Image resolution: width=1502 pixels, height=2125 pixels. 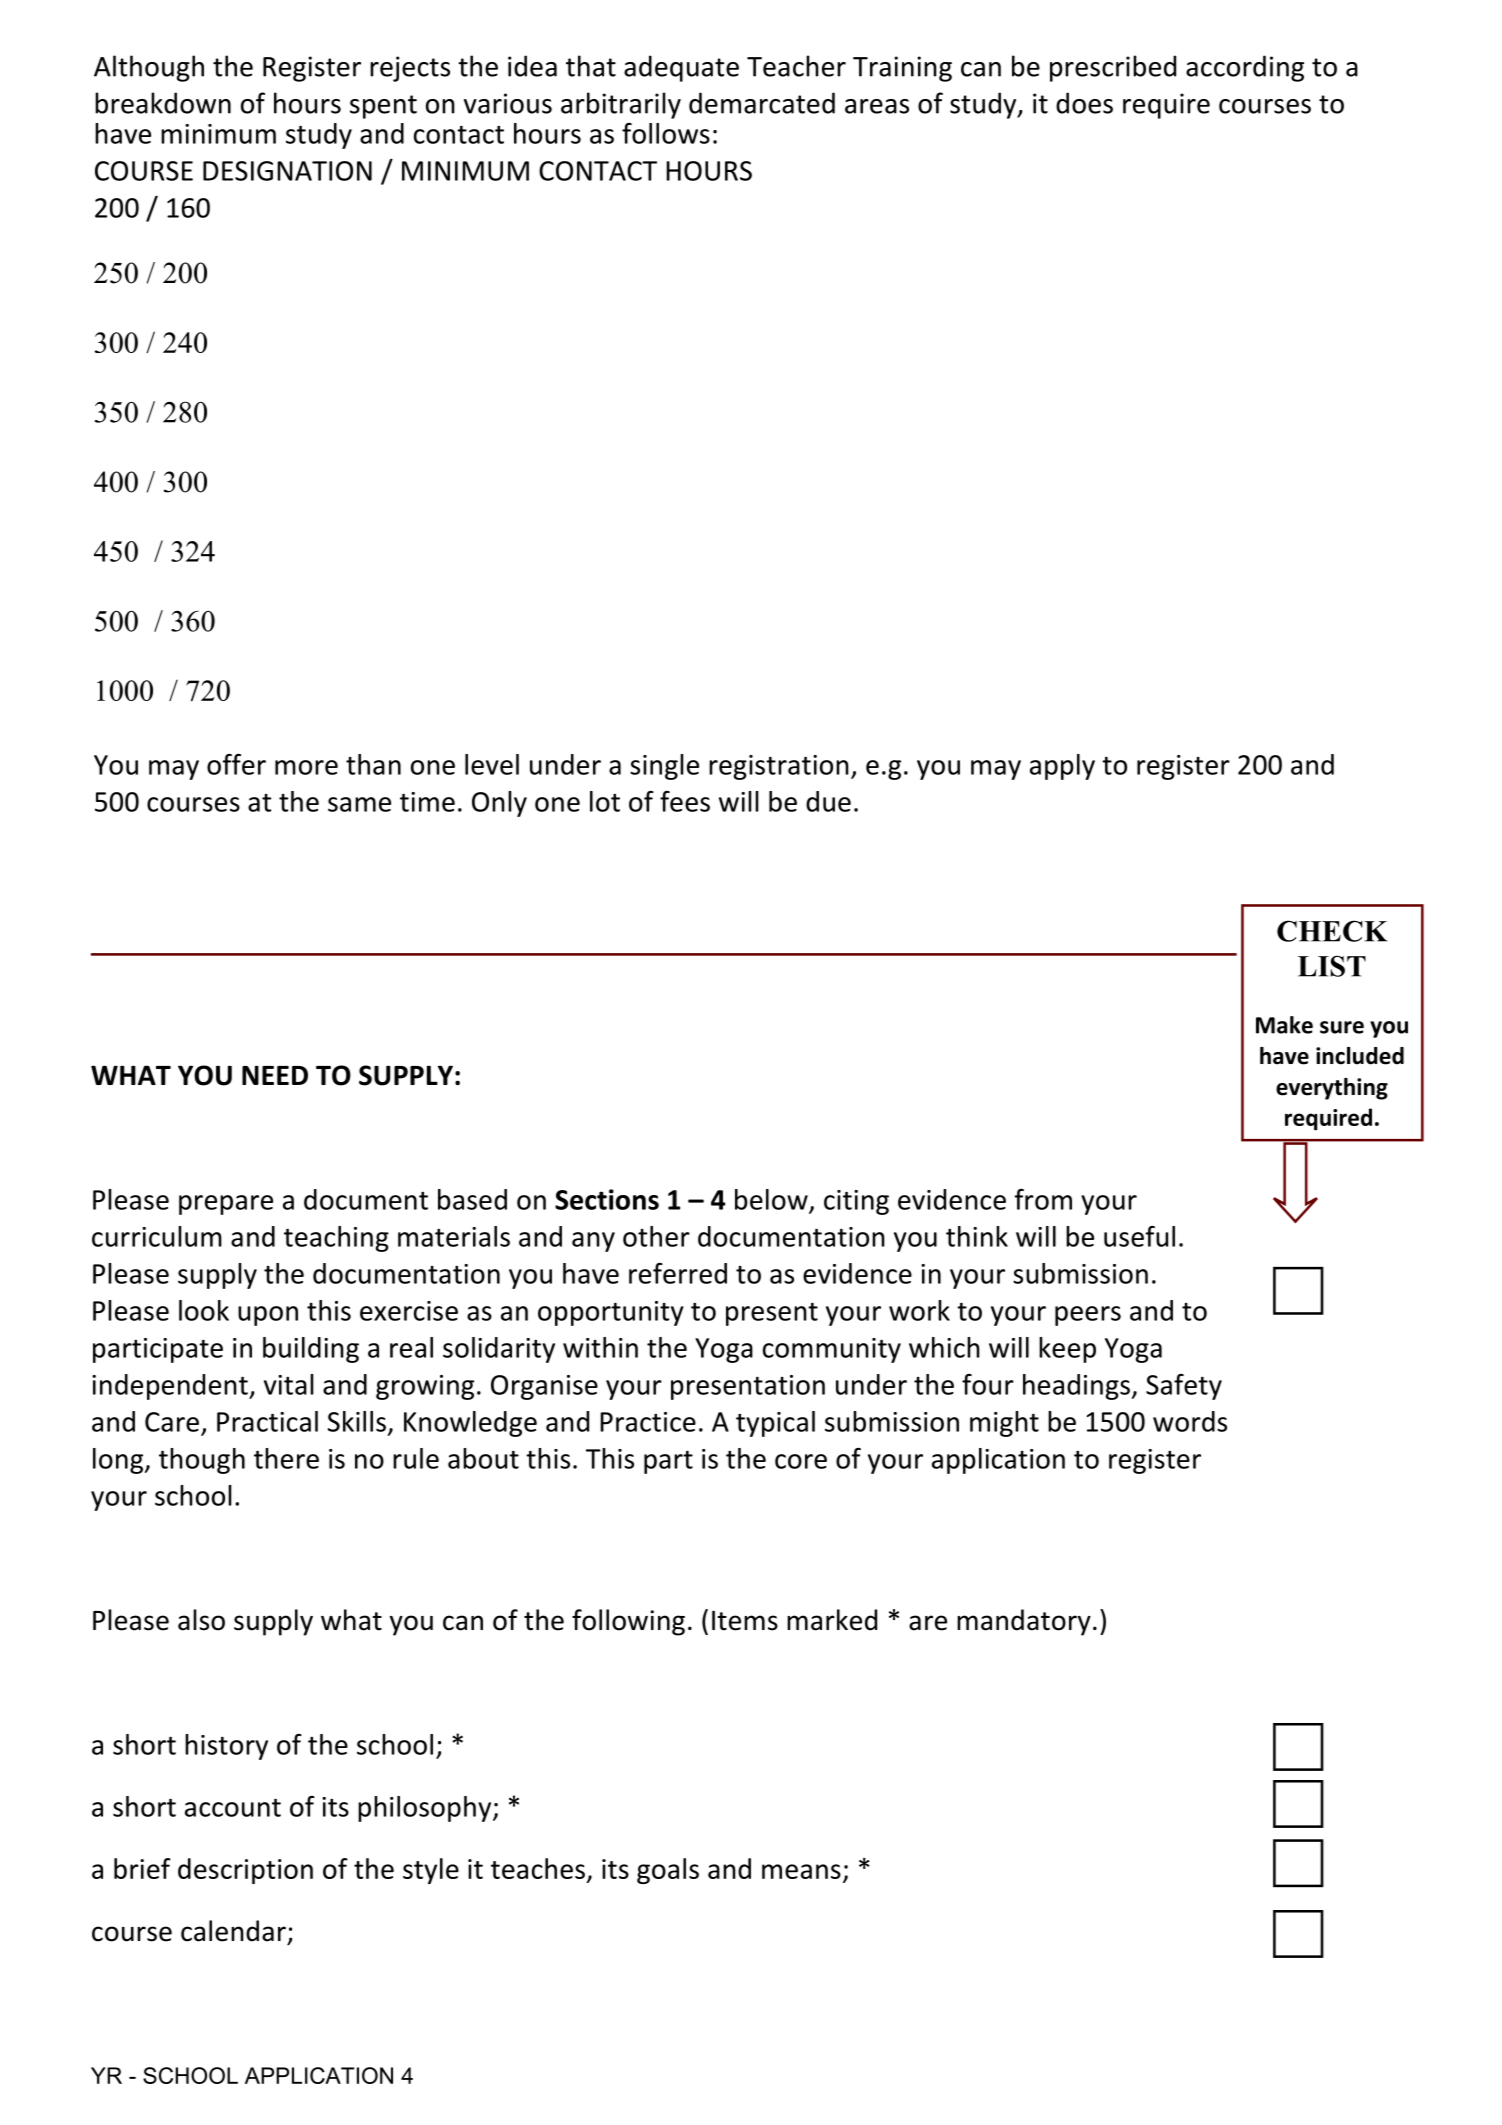 I want to click on apply, so click(x=1062, y=767).
